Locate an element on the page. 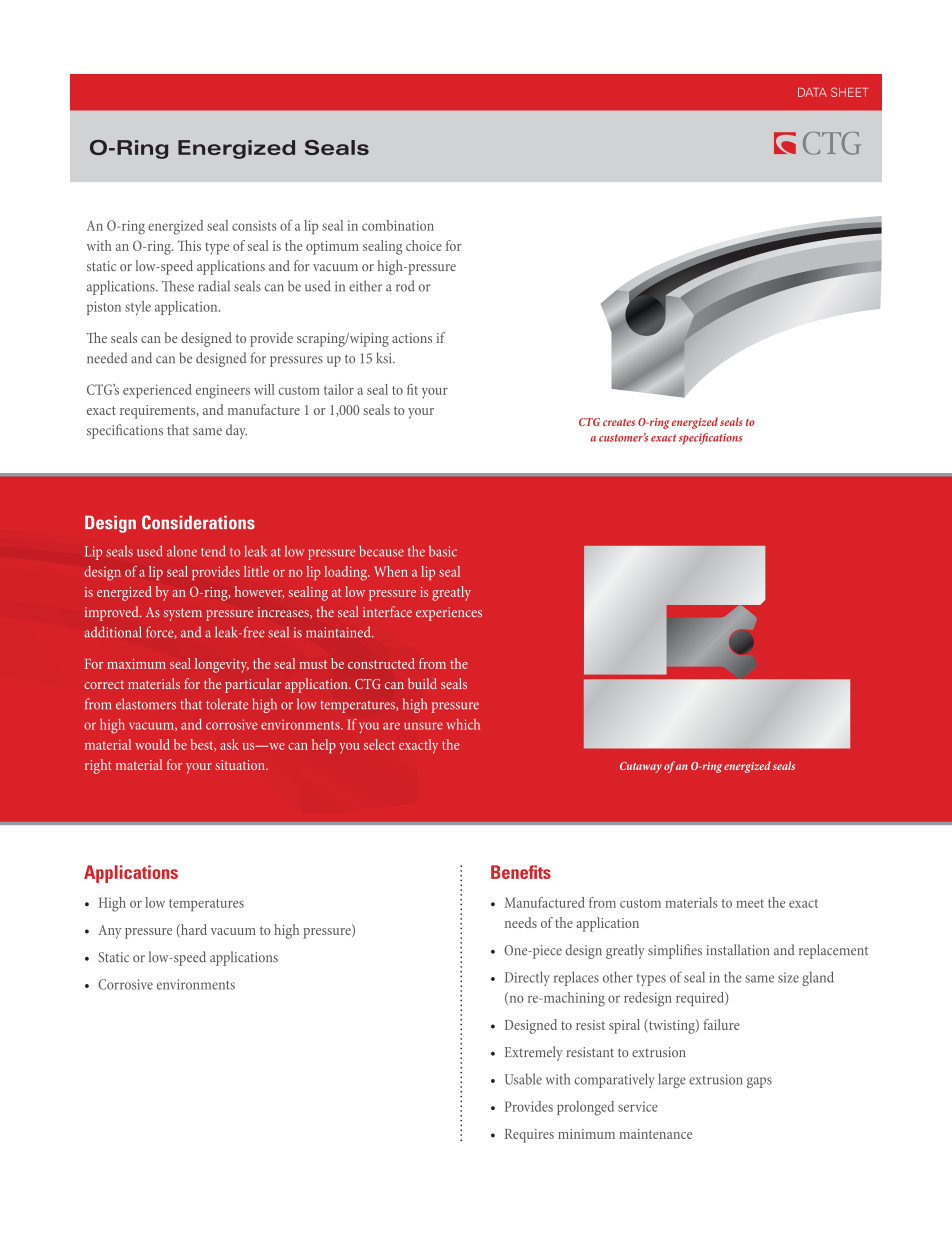  system is located at coordinates (183, 614).
